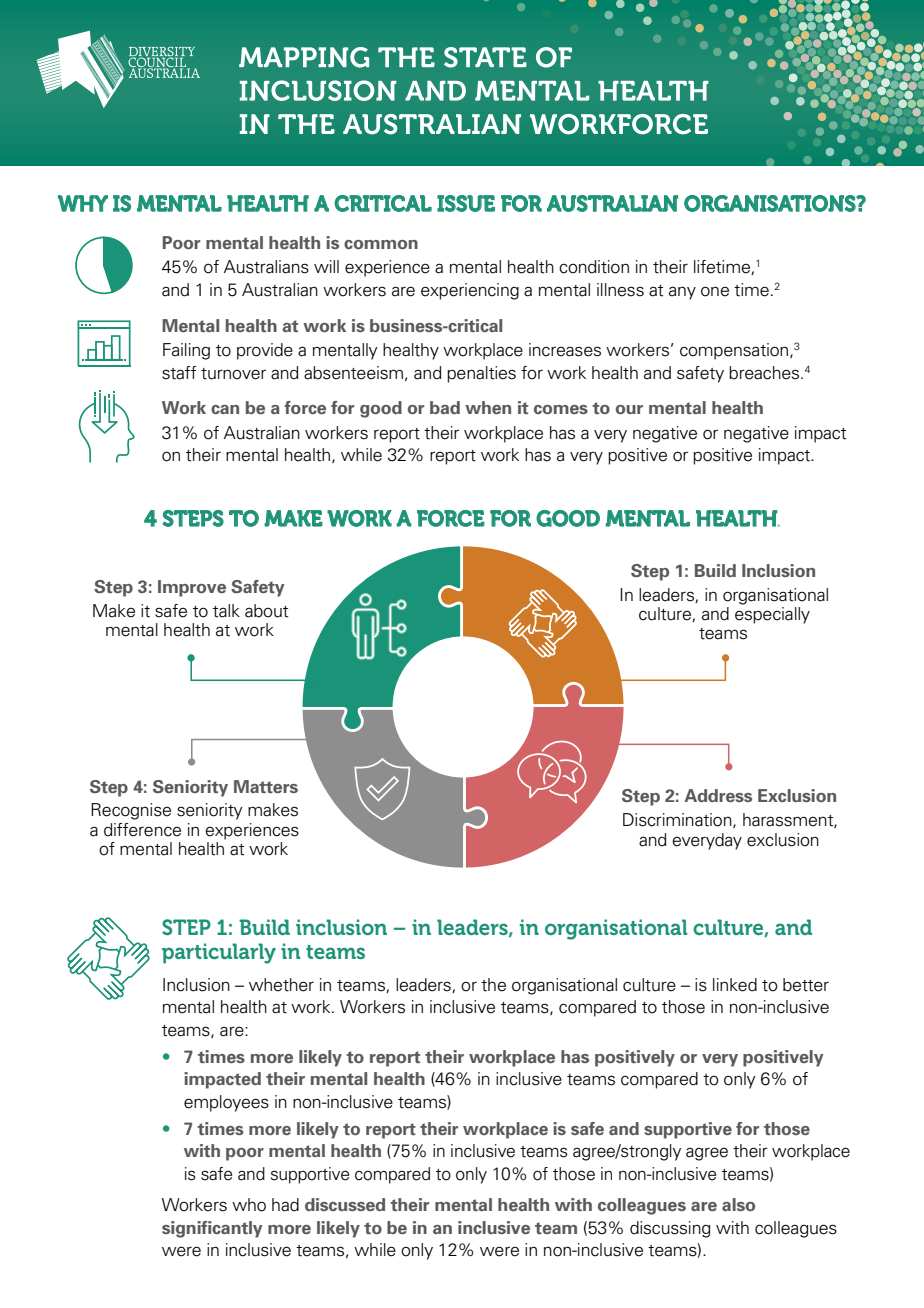  What do you see at coordinates (266, 786) in the screenshot?
I see `Matters` at bounding box center [266, 786].
